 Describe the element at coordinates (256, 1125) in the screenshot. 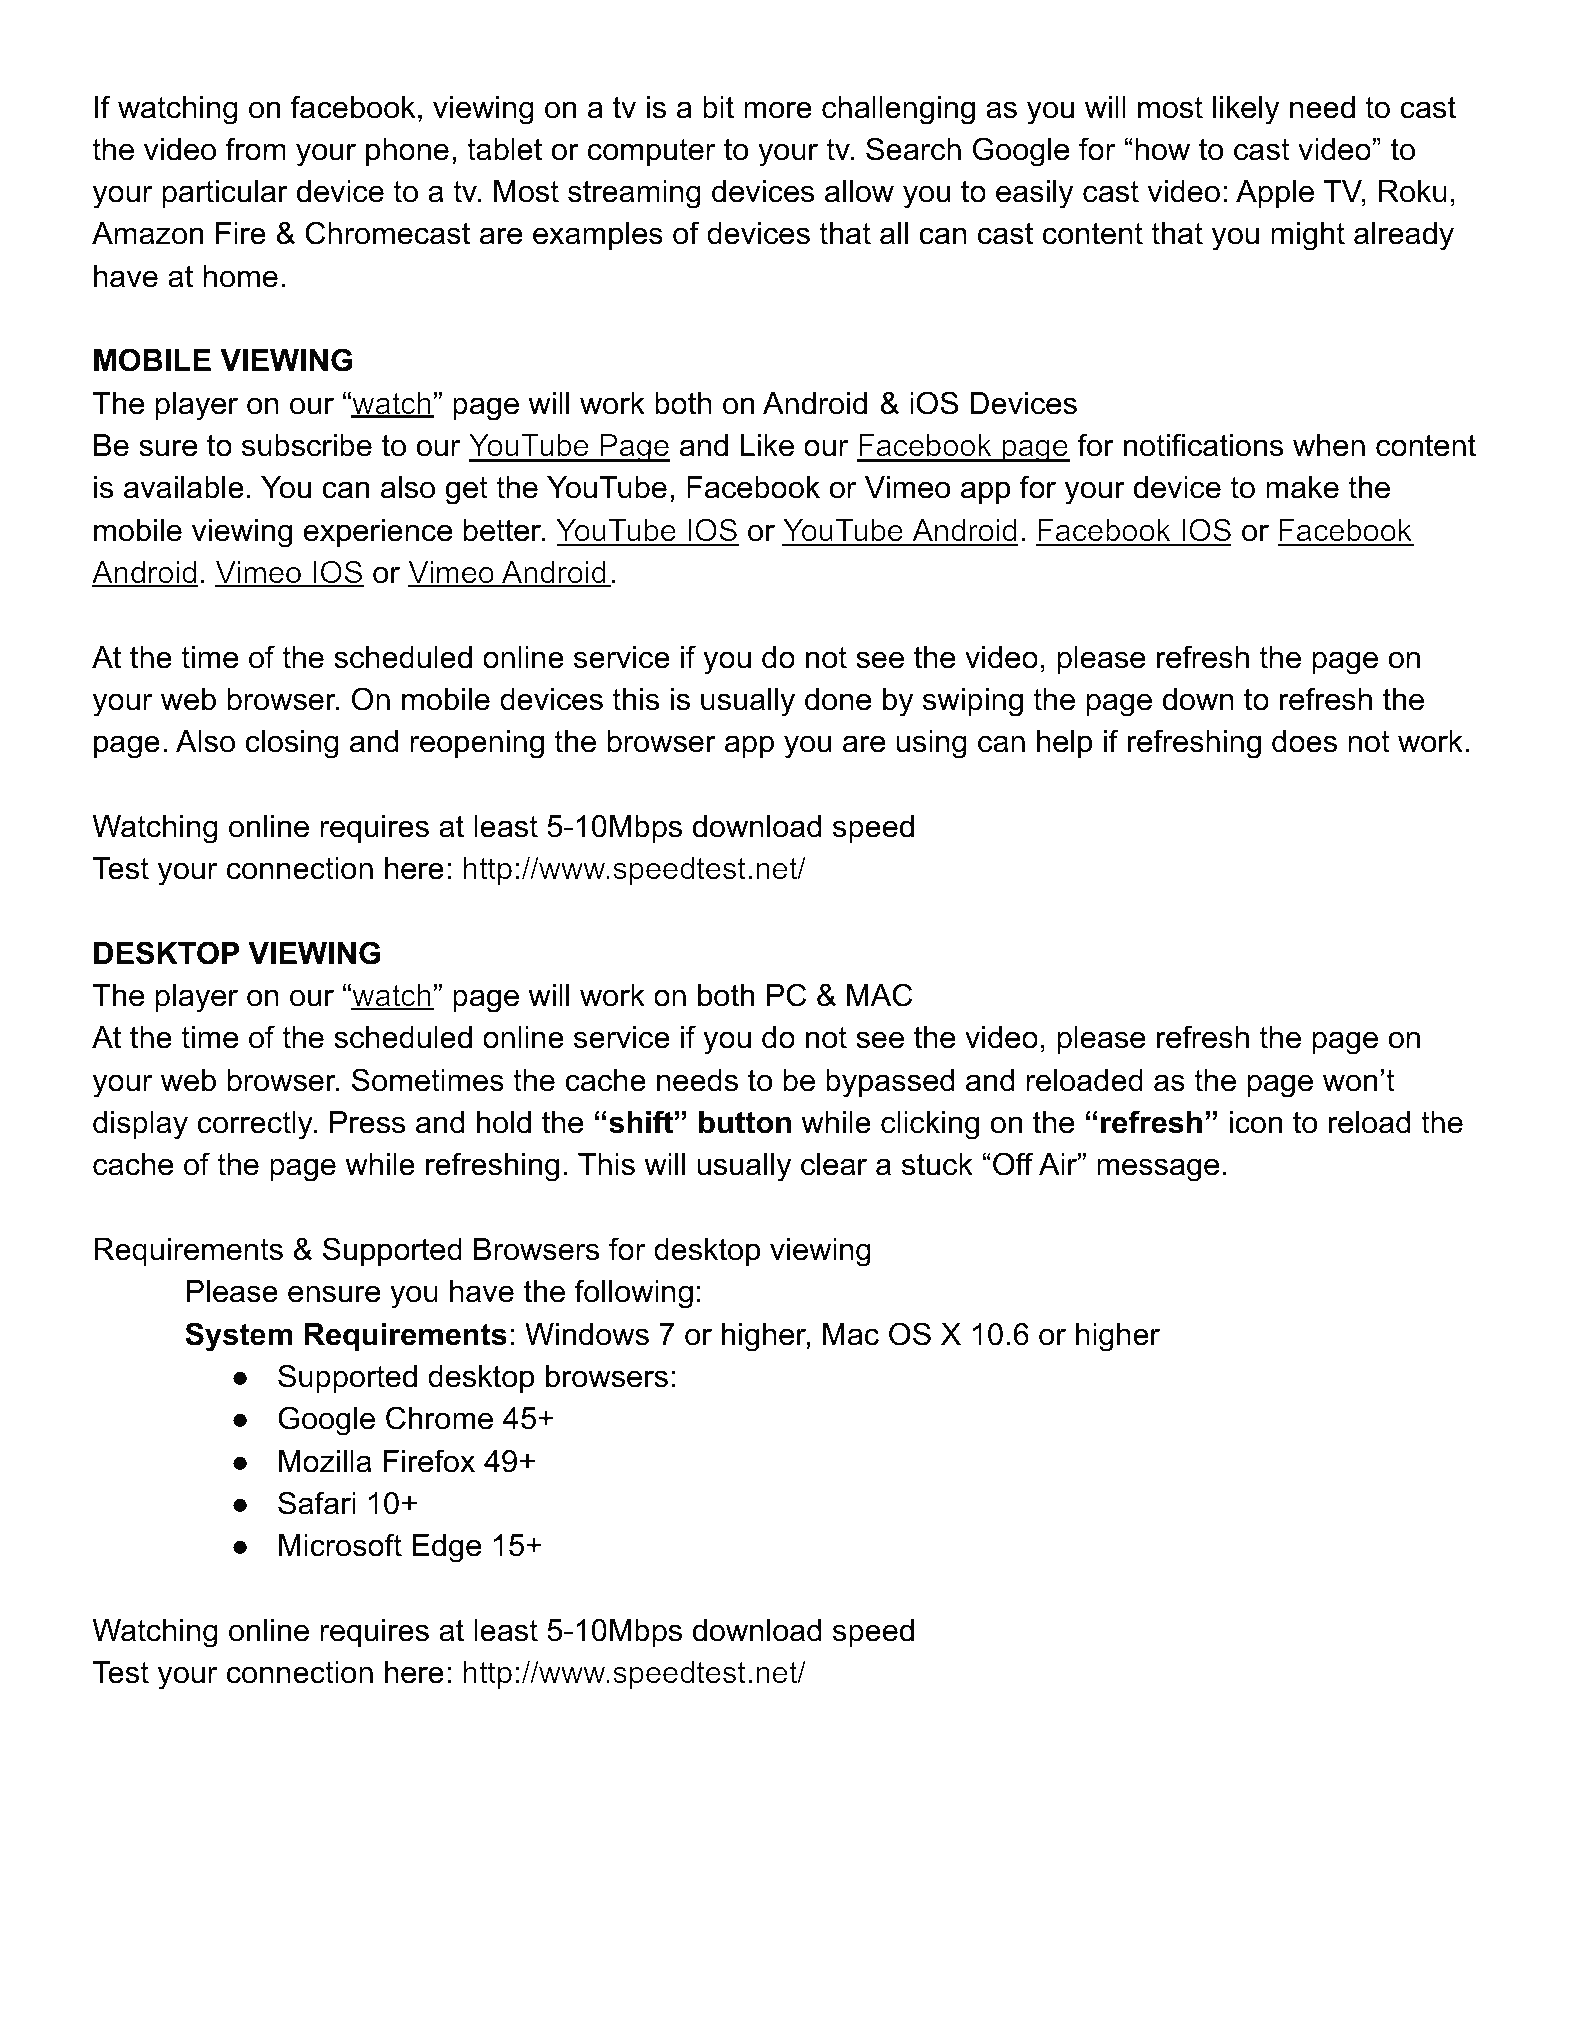

I see `correctly` at that location.
